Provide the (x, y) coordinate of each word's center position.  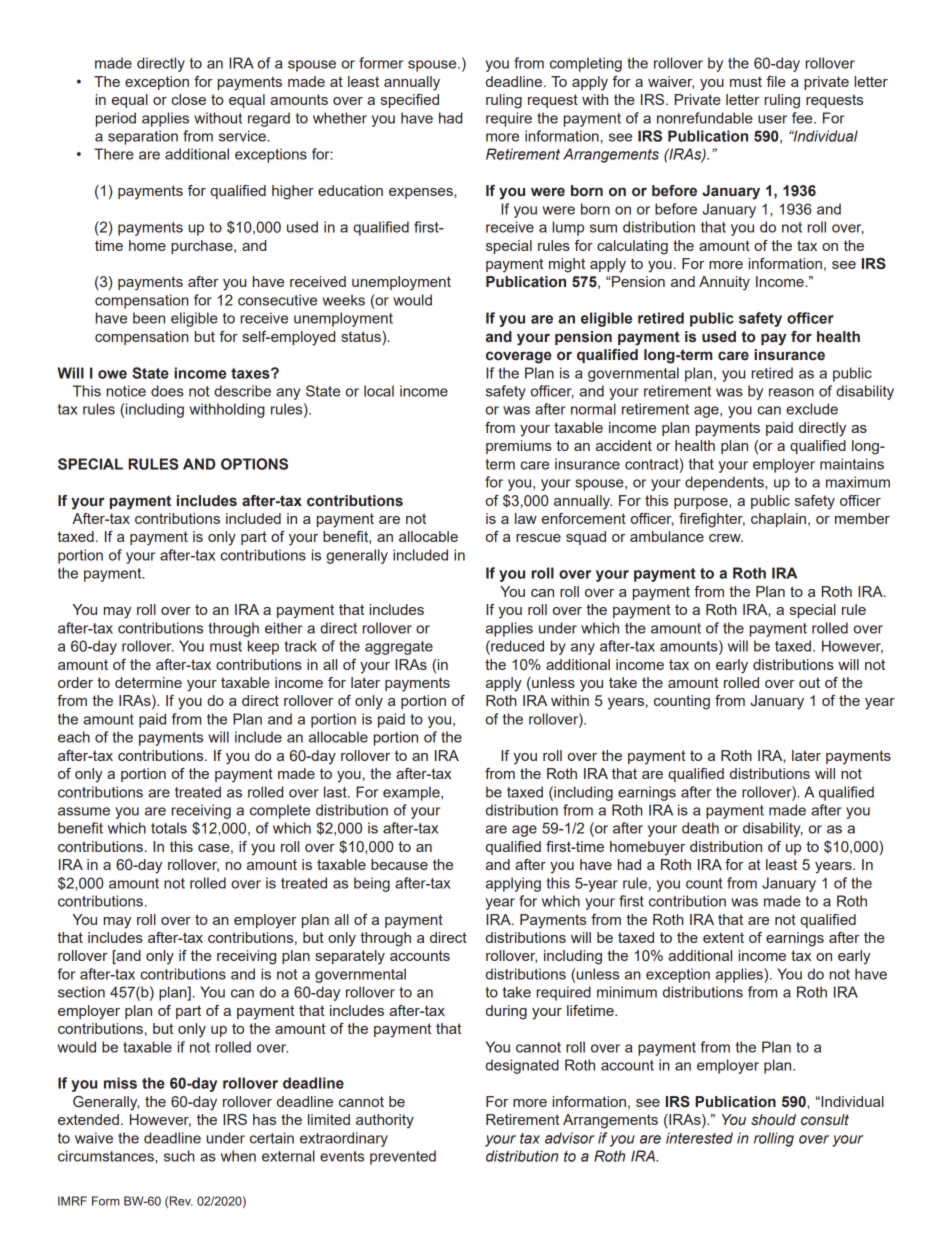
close (188, 99)
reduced (516, 646)
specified (410, 101)
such (179, 1156)
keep (263, 647)
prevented (403, 1157)
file (776, 81)
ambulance (667, 536)
